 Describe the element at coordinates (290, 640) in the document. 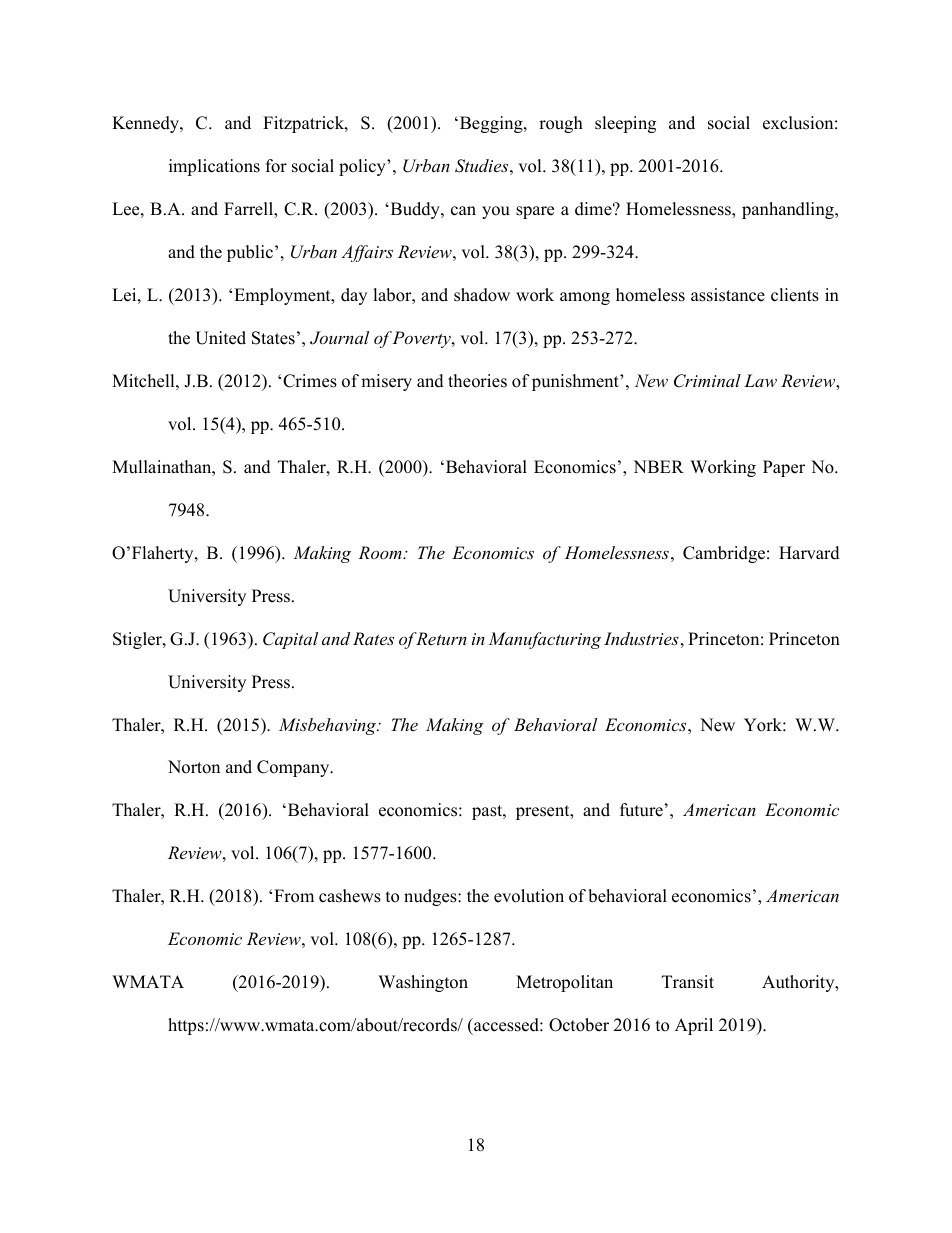

I see `Capital` at that location.
